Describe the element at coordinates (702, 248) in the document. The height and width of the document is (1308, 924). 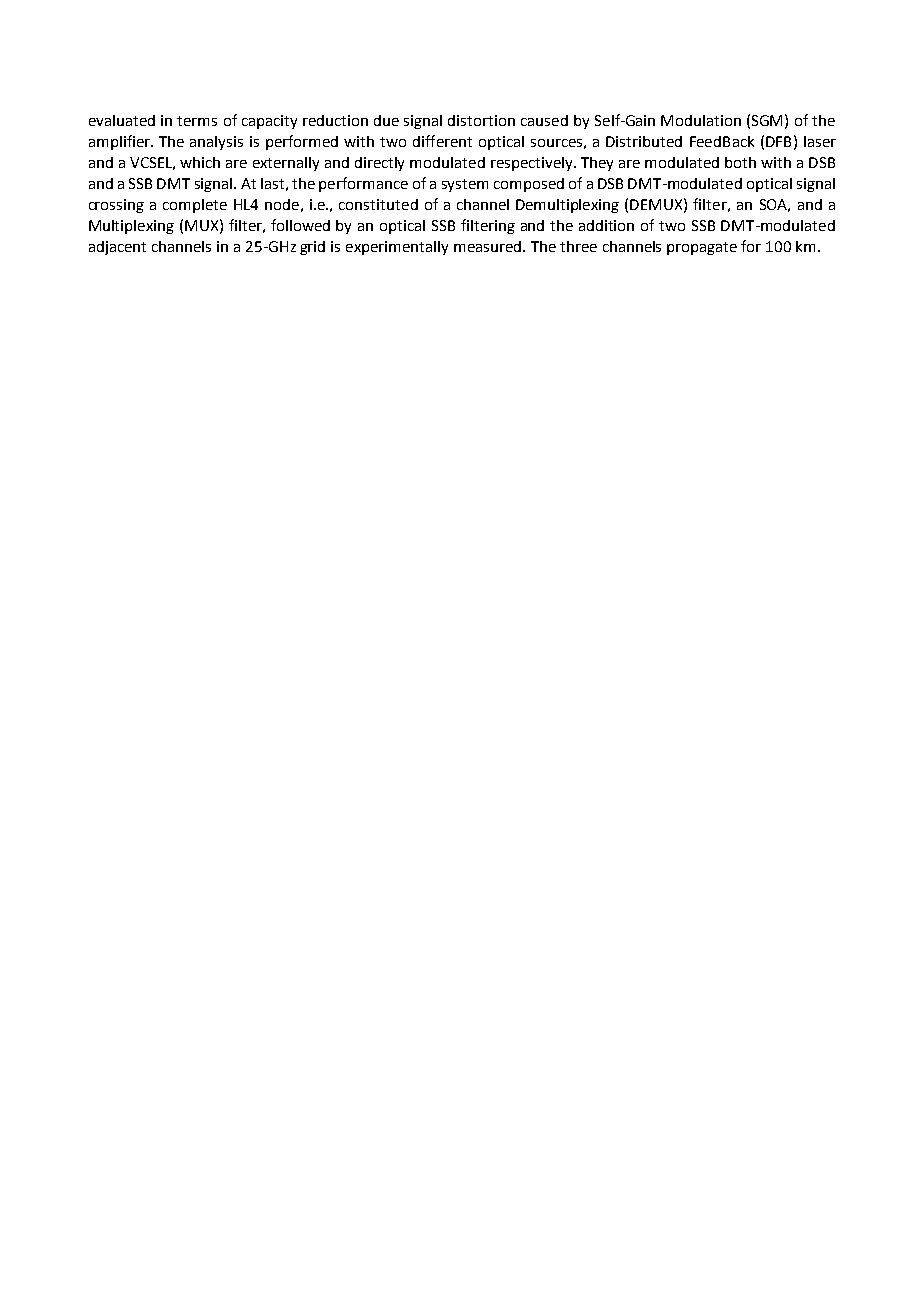
I see `propagate` at that location.
